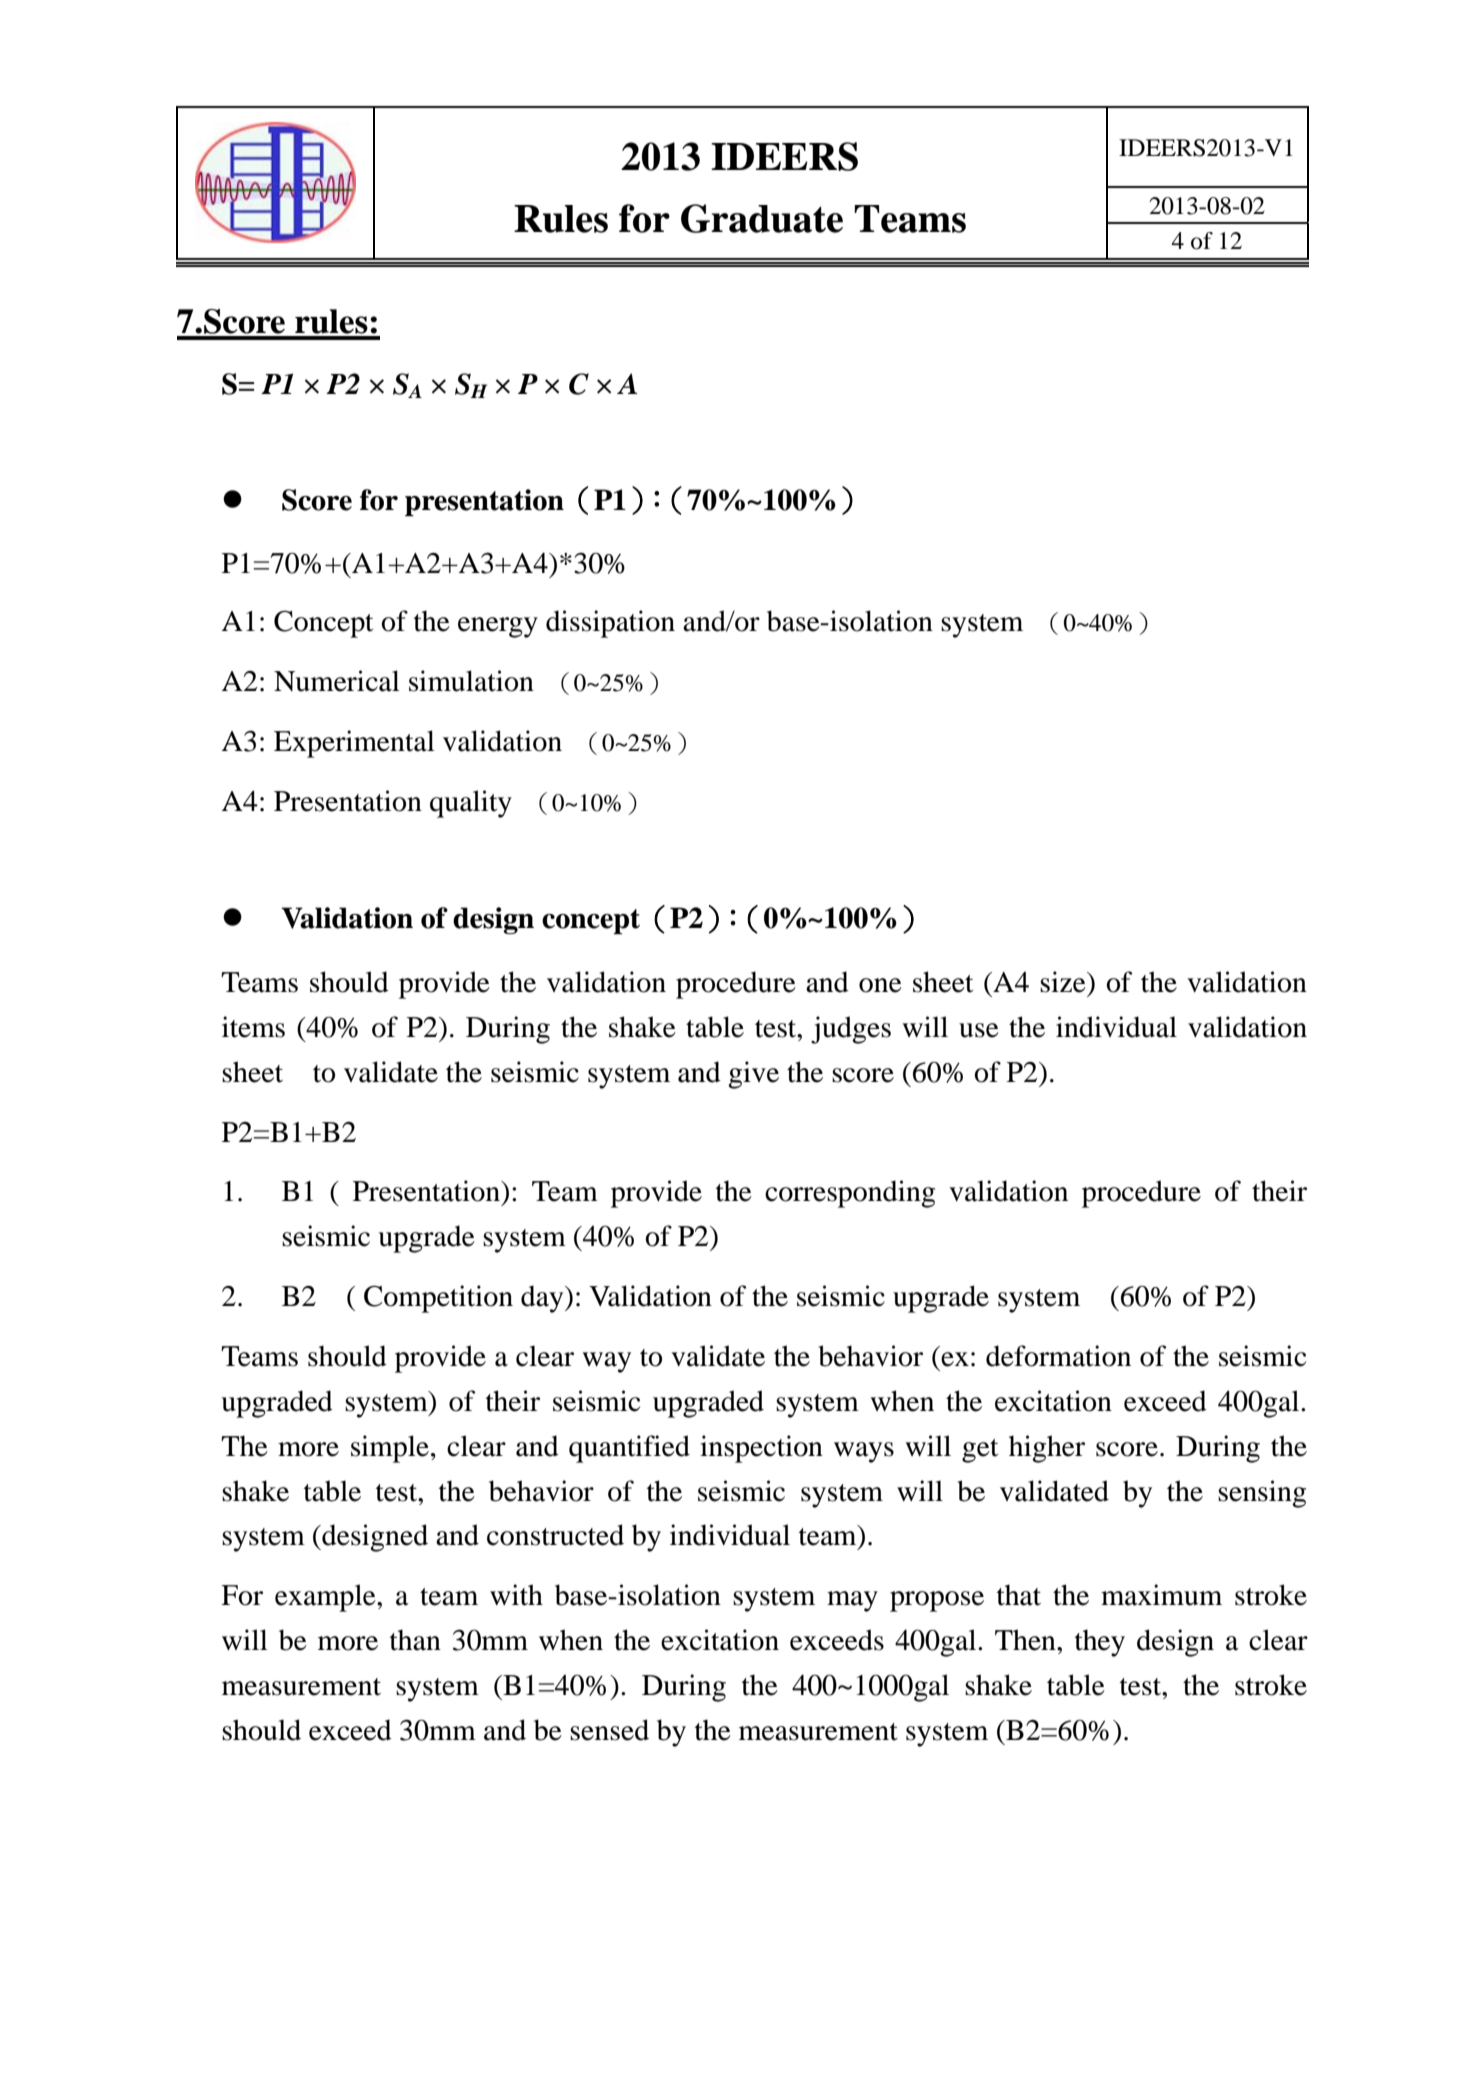  What do you see at coordinates (415, 1640) in the screenshot?
I see `than` at bounding box center [415, 1640].
